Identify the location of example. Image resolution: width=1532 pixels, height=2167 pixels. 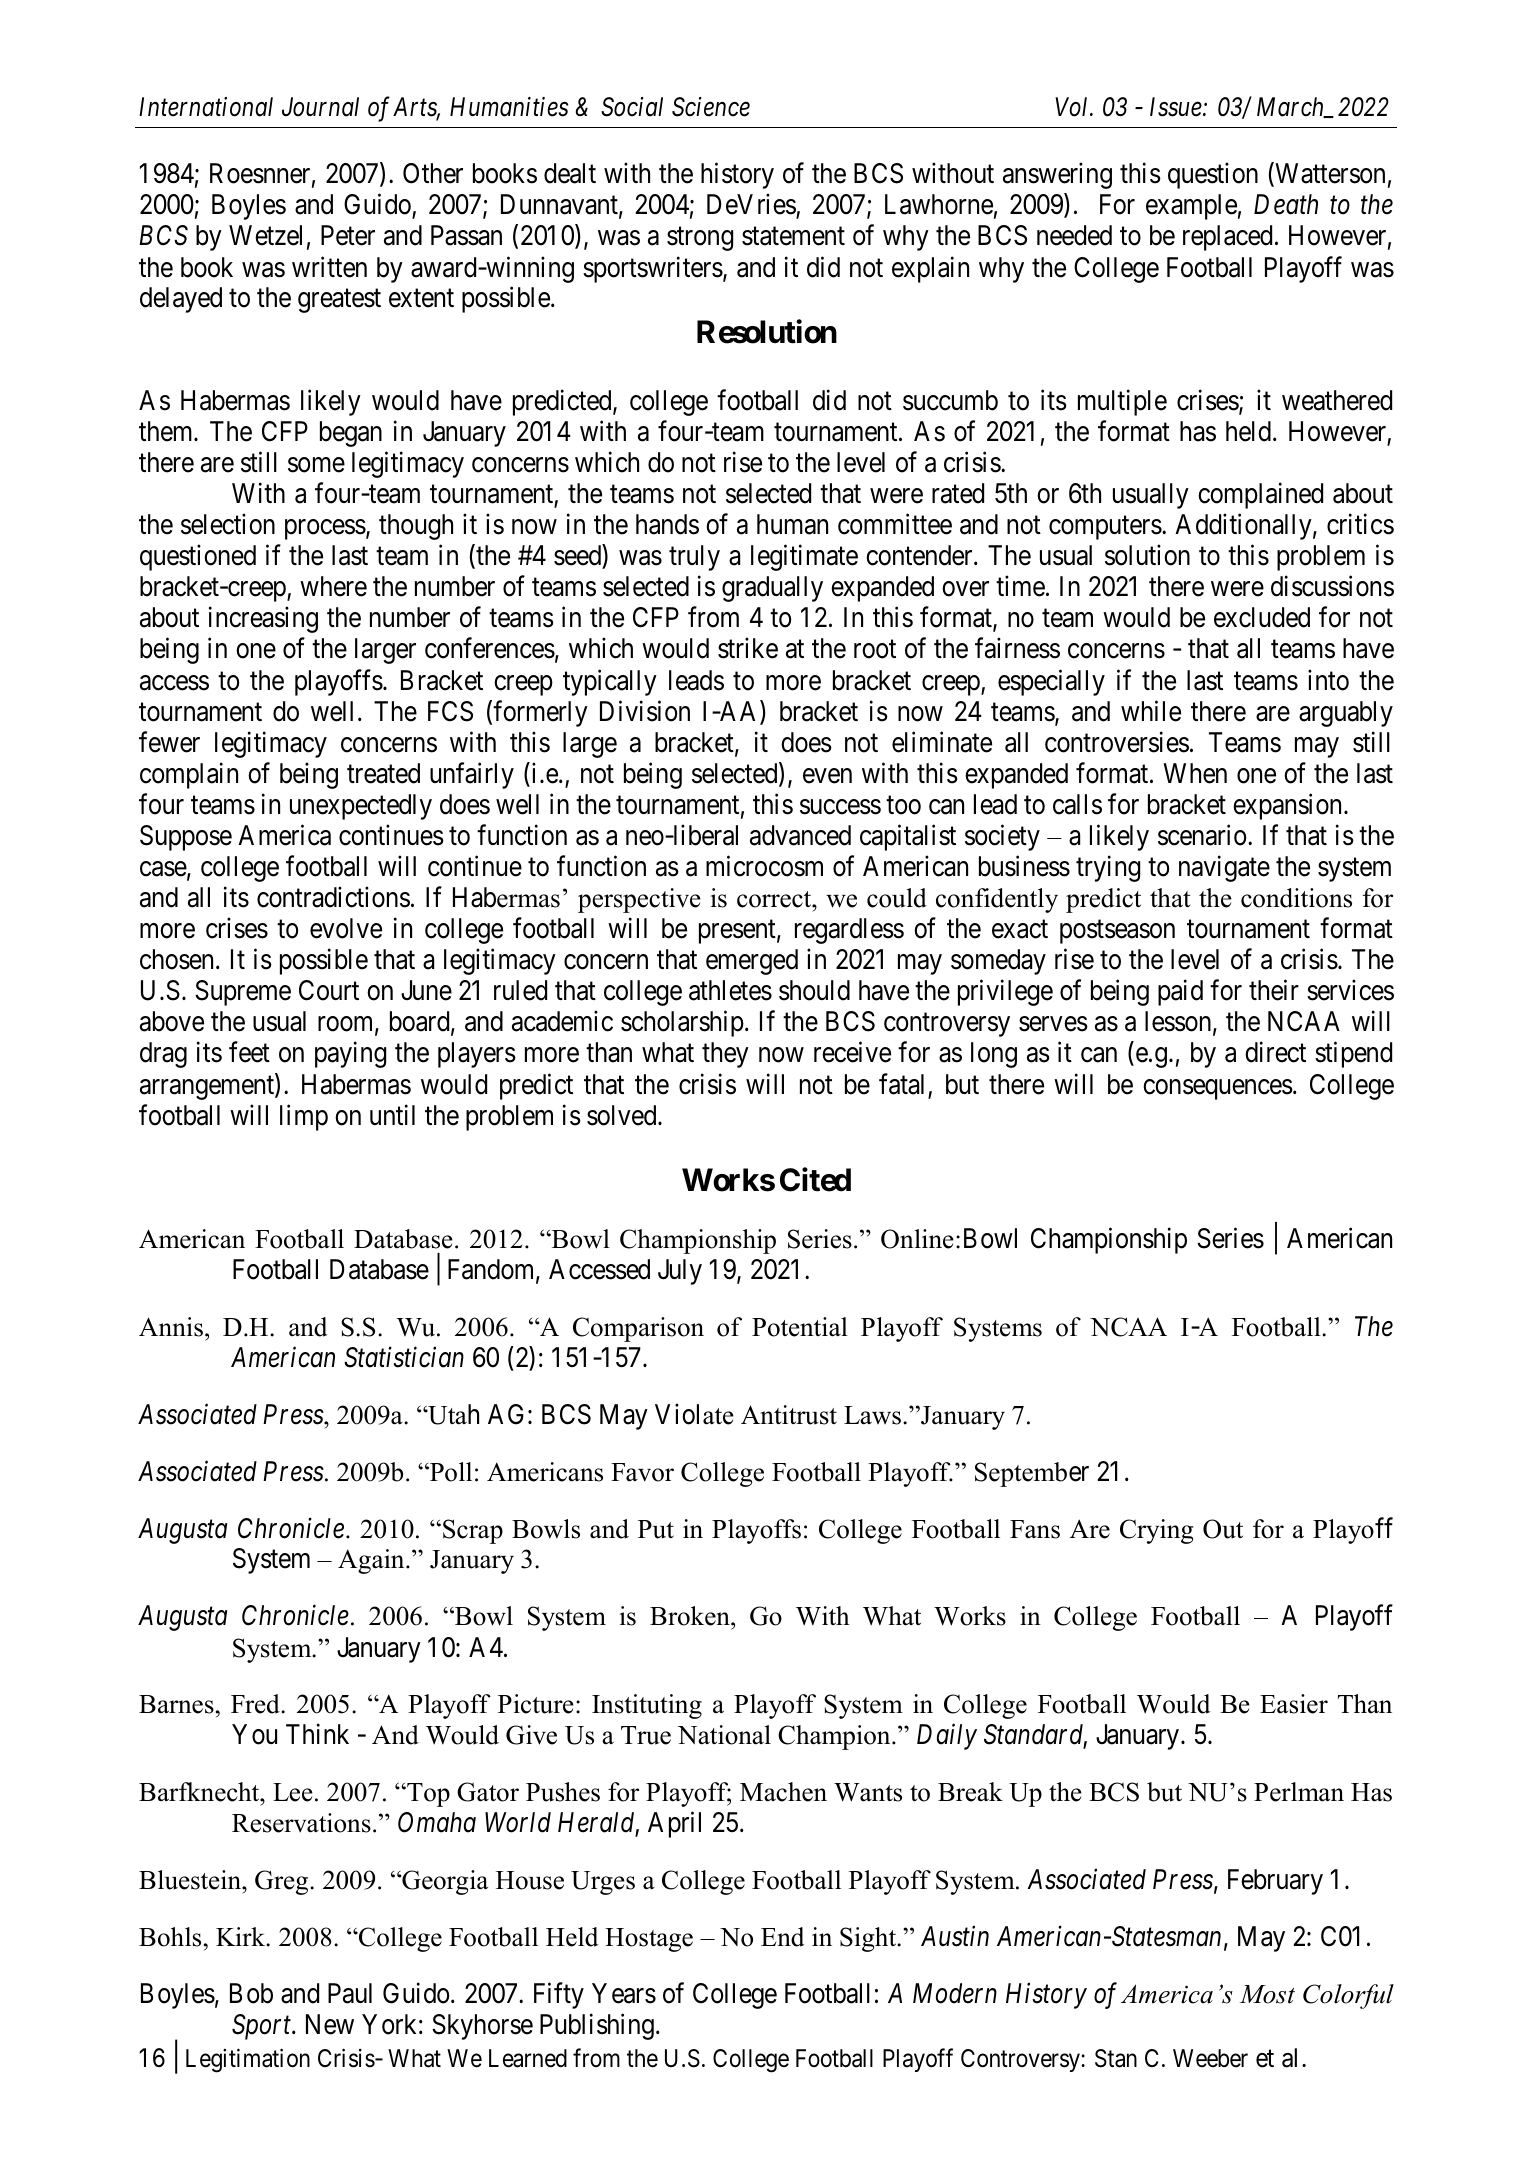
(1191, 207).
